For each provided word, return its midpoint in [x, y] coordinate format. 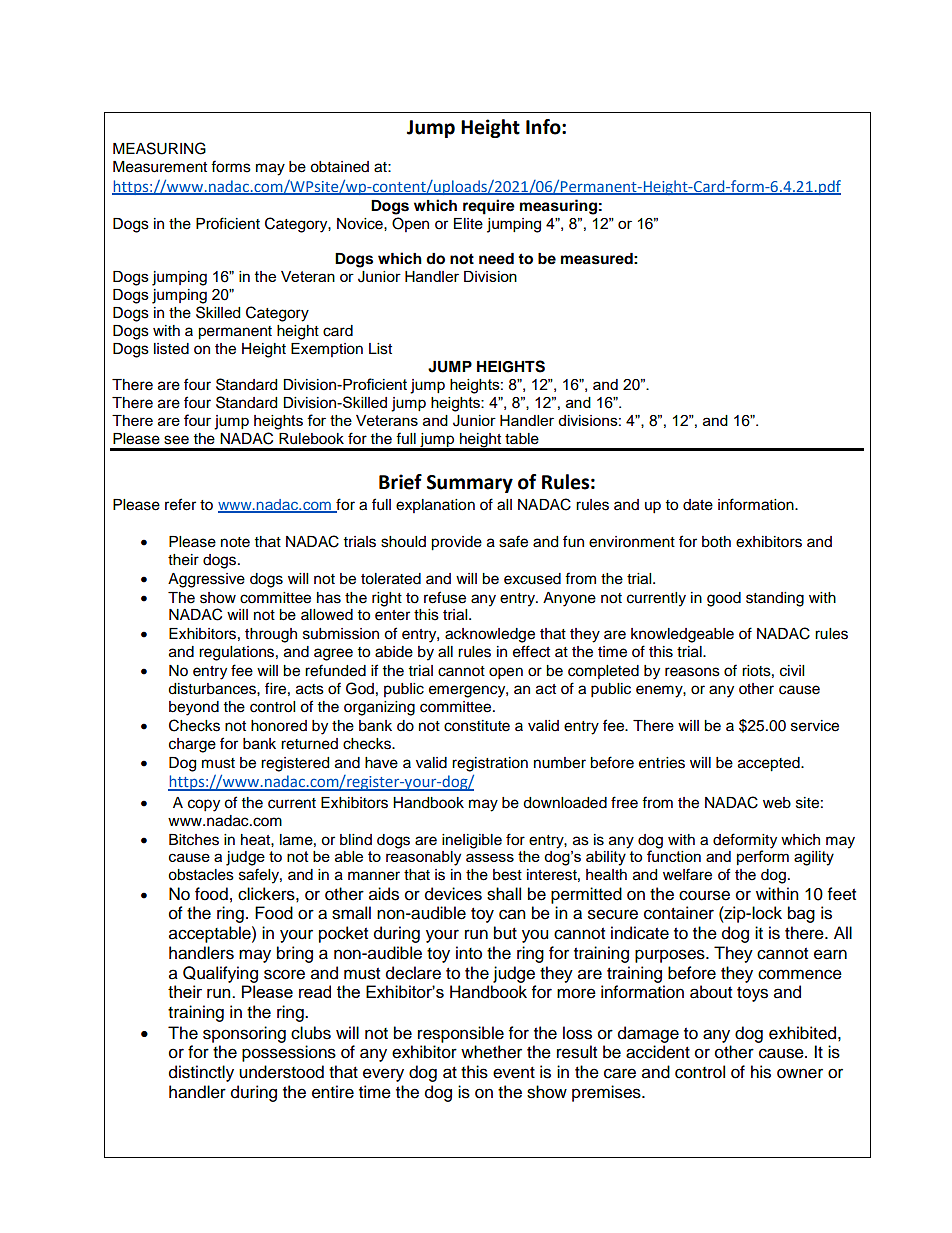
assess [490, 857]
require [489, 207]
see [176, 440]
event [514, 1073]
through [271, 635]
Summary [470, 484]
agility [814, 858]
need [496, 259]
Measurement [160, 167]
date [698, 505]
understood [281, 1072]
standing [775, 599]
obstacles [201, 875]
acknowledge [490, 635]
